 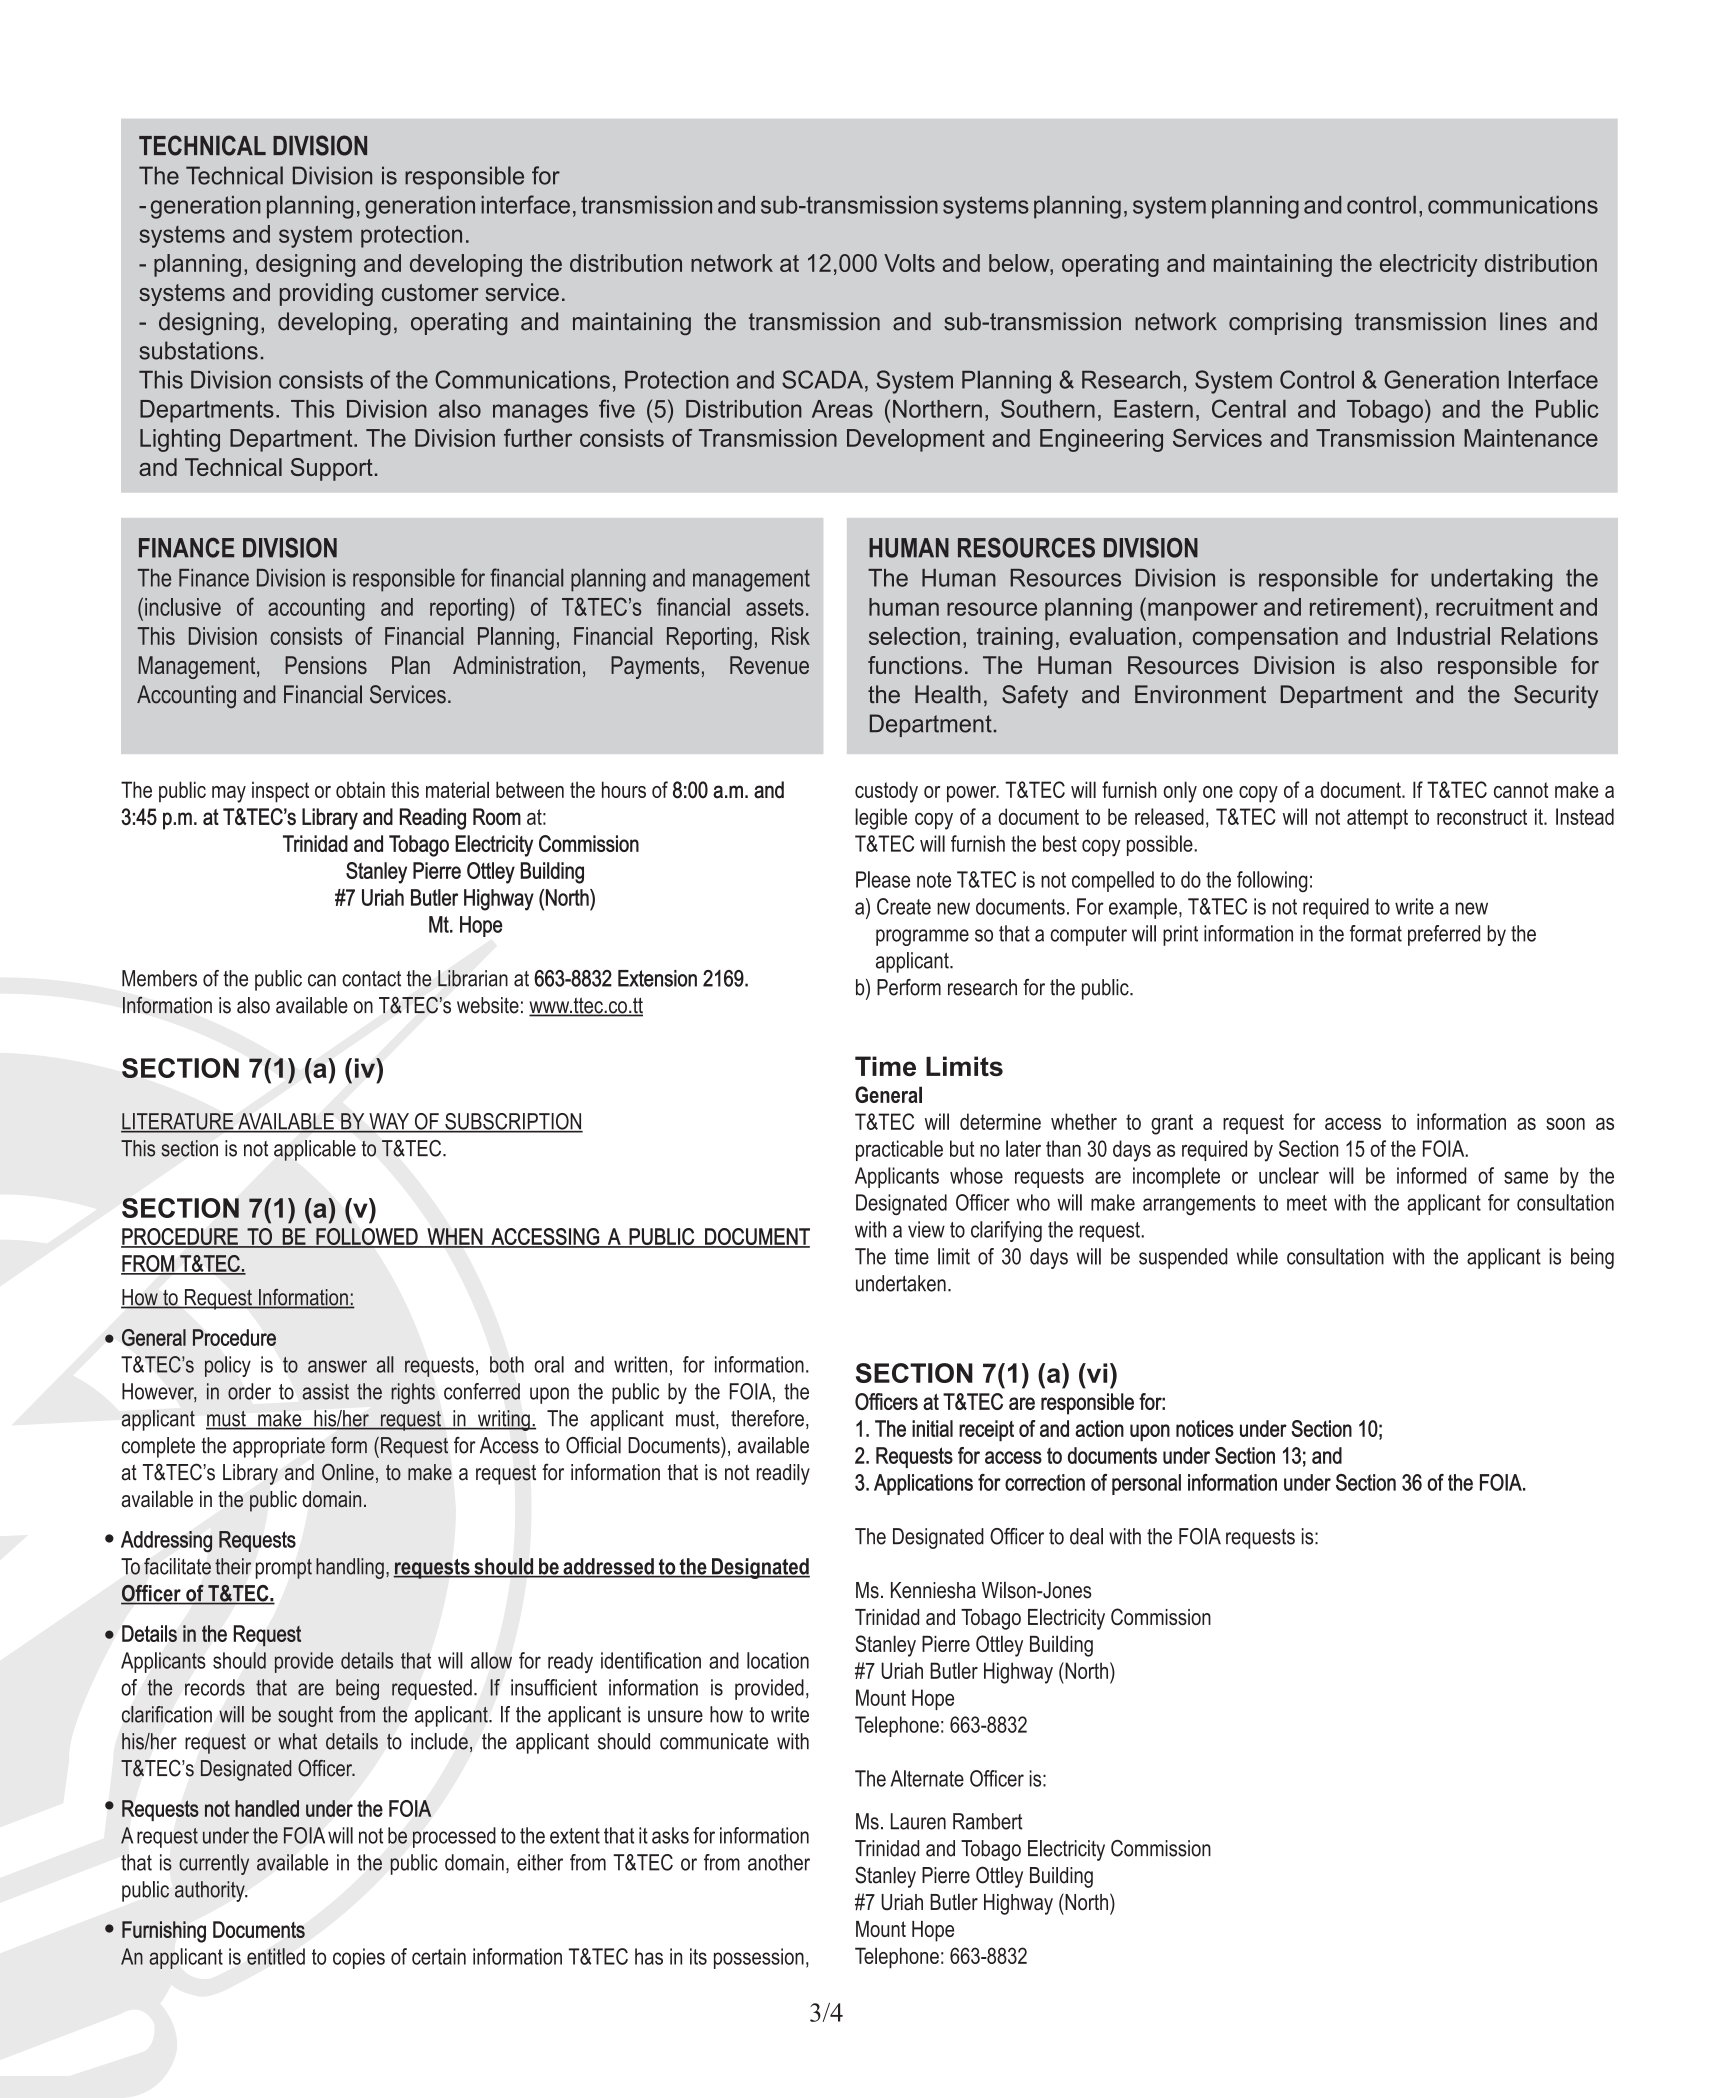 I want to click on applicable, so click(x=315, y=1150).
